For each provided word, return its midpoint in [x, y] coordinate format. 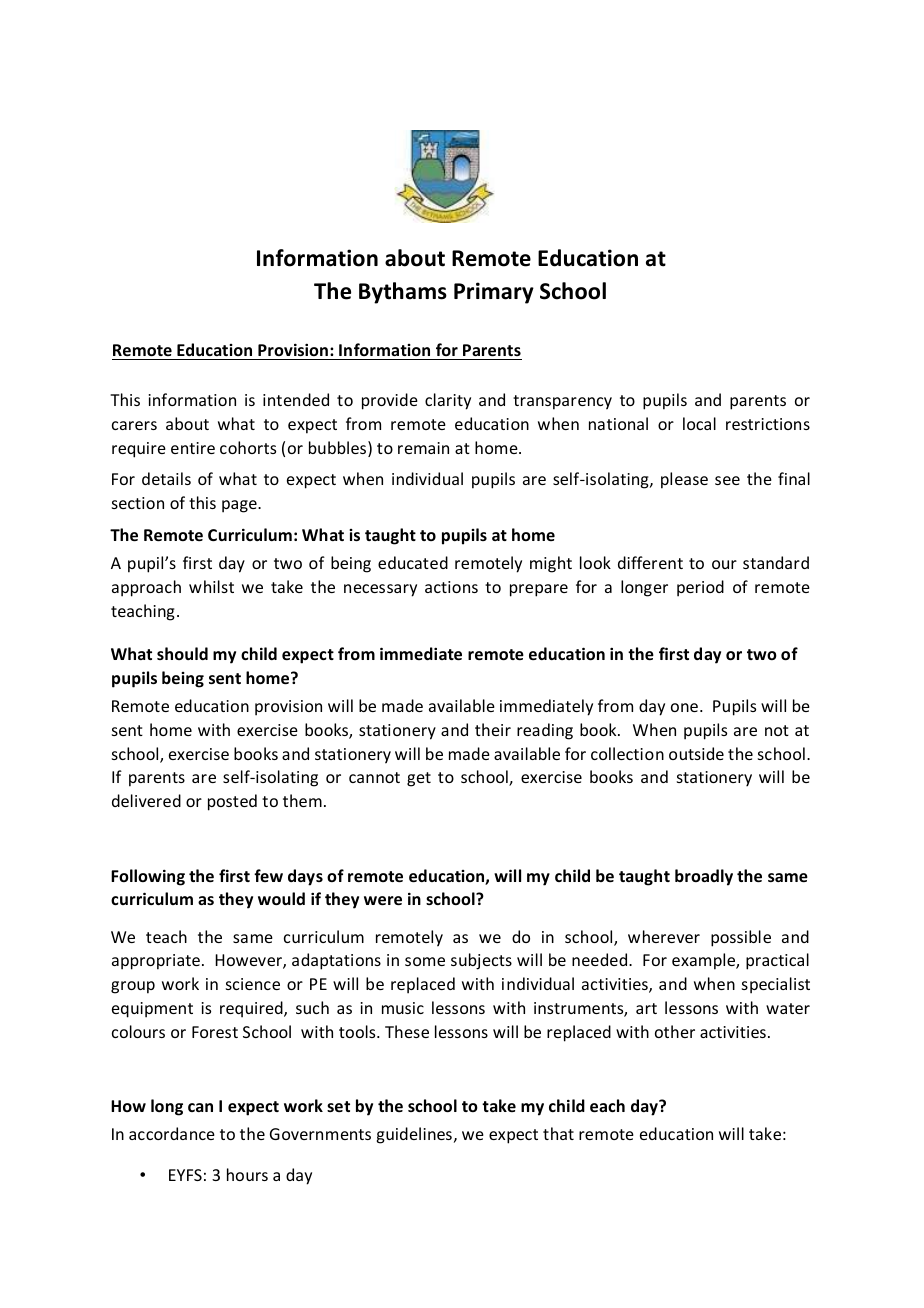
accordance [172, 1133]
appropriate [156, 962]
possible [741, 938]
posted [232, 802]
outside [696, 753]
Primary [494, 293]
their [493, 729]
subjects [481, 961]
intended [296, 399]
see [727, 480]
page [240, 506]
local [699, 423]
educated [413, 562]
